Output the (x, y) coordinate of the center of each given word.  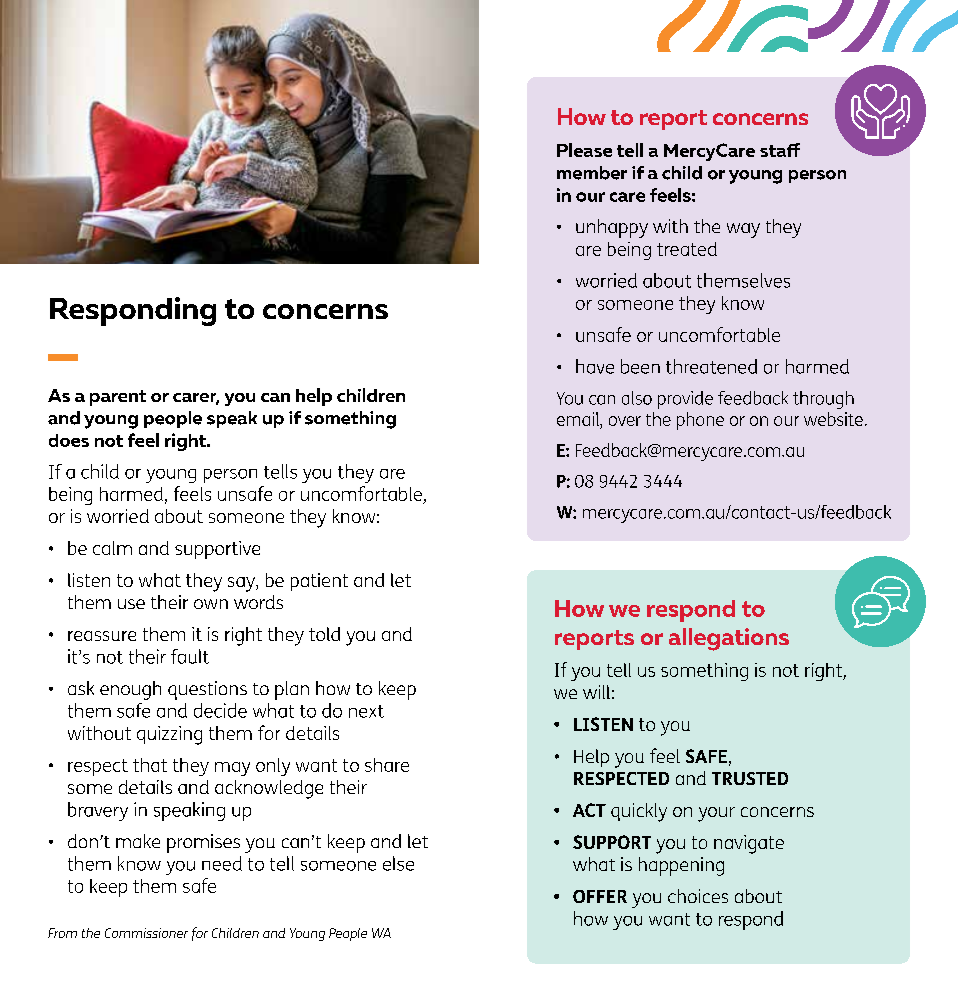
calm (112, 548)
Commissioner (146, 933)
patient (319, 582)
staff (780, 150)
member (592, 173)
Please (584, 150)
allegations (729, 639)
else (398, 863)
